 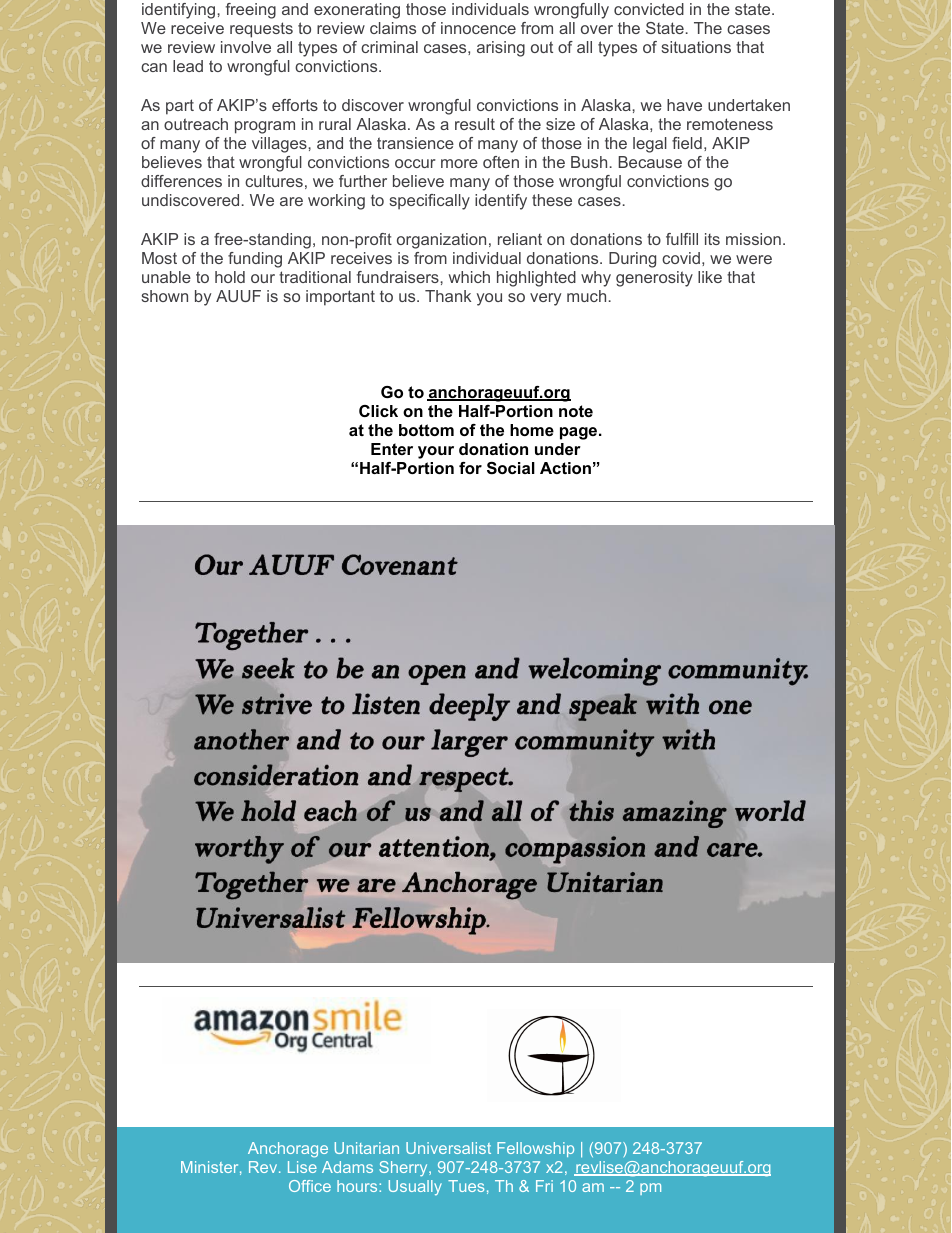 What do you see at coordinates (392, 449) in the document?
I see `Enter` at bounding box center [392, 449].
